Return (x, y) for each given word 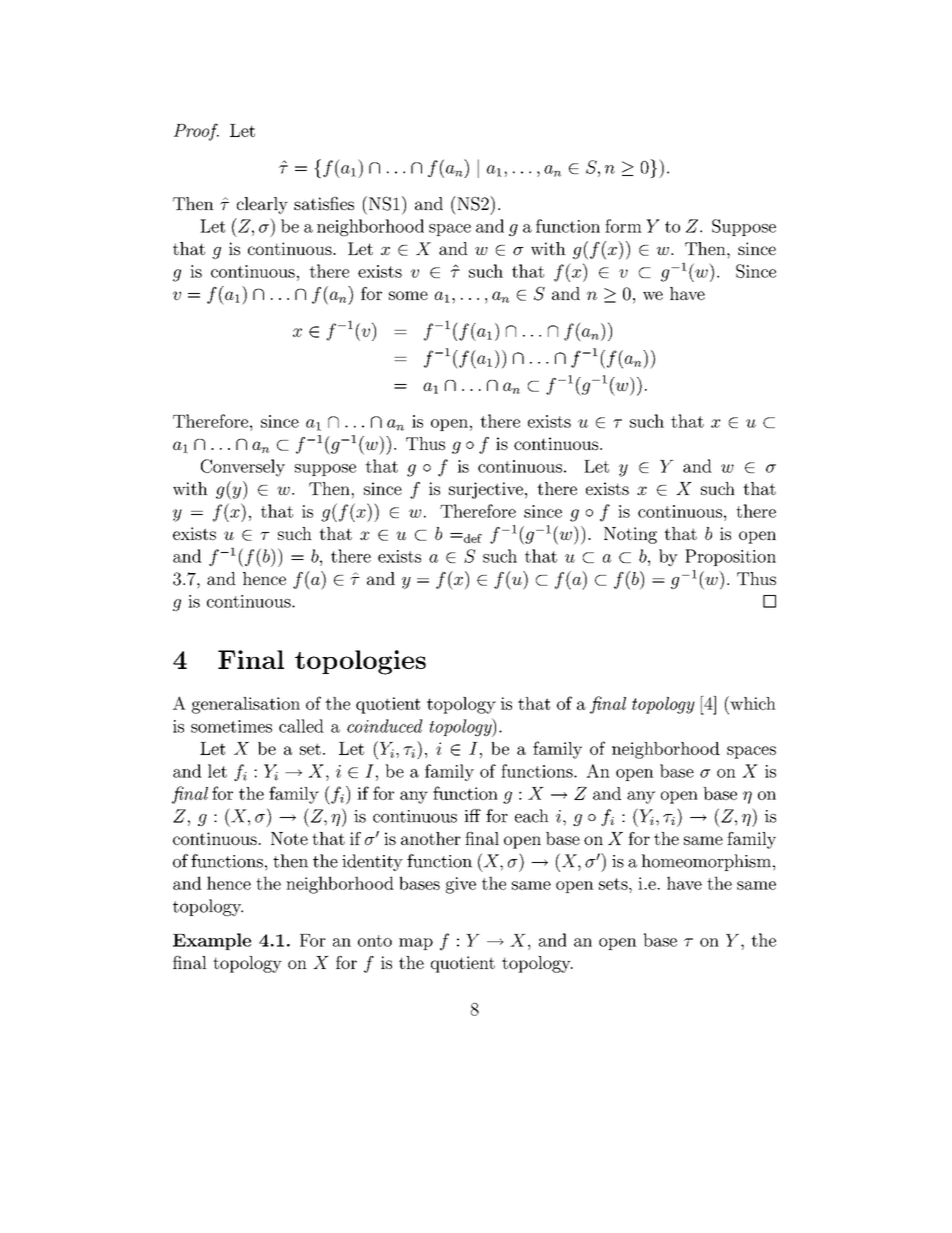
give (461, 885)
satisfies (324, 203)
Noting (630, 535)
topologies (360, 662)
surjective (486, 490)
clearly (262, 205)
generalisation (246, 705)
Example (212, 941)
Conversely (243, 468)
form (623, 226)
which (752, 703)
